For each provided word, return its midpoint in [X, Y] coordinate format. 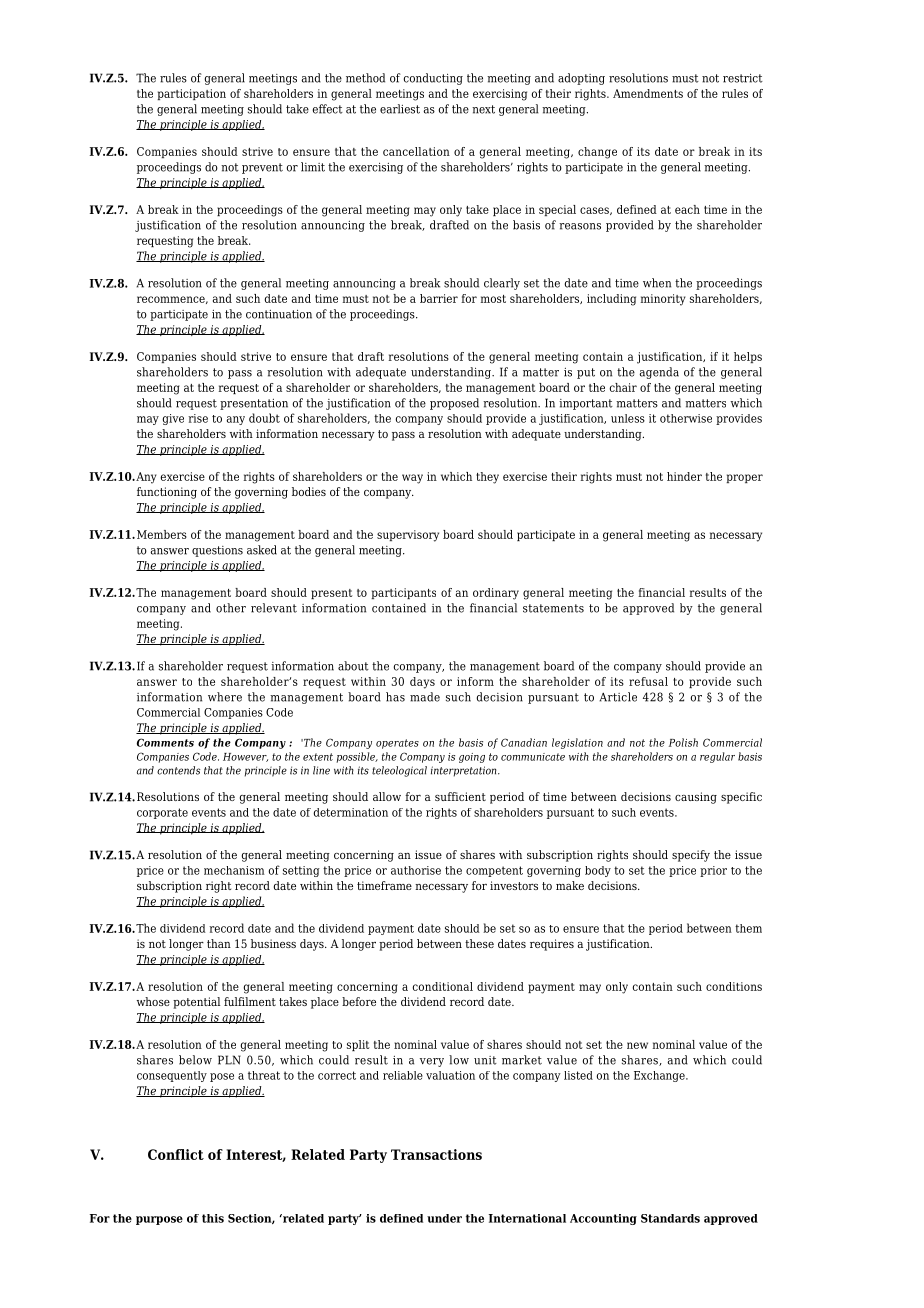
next [483, 109]
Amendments [648, 93]
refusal [648, 681]
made [425, 697]
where [225, 697]
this [213, 1218]
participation [191, 94]
